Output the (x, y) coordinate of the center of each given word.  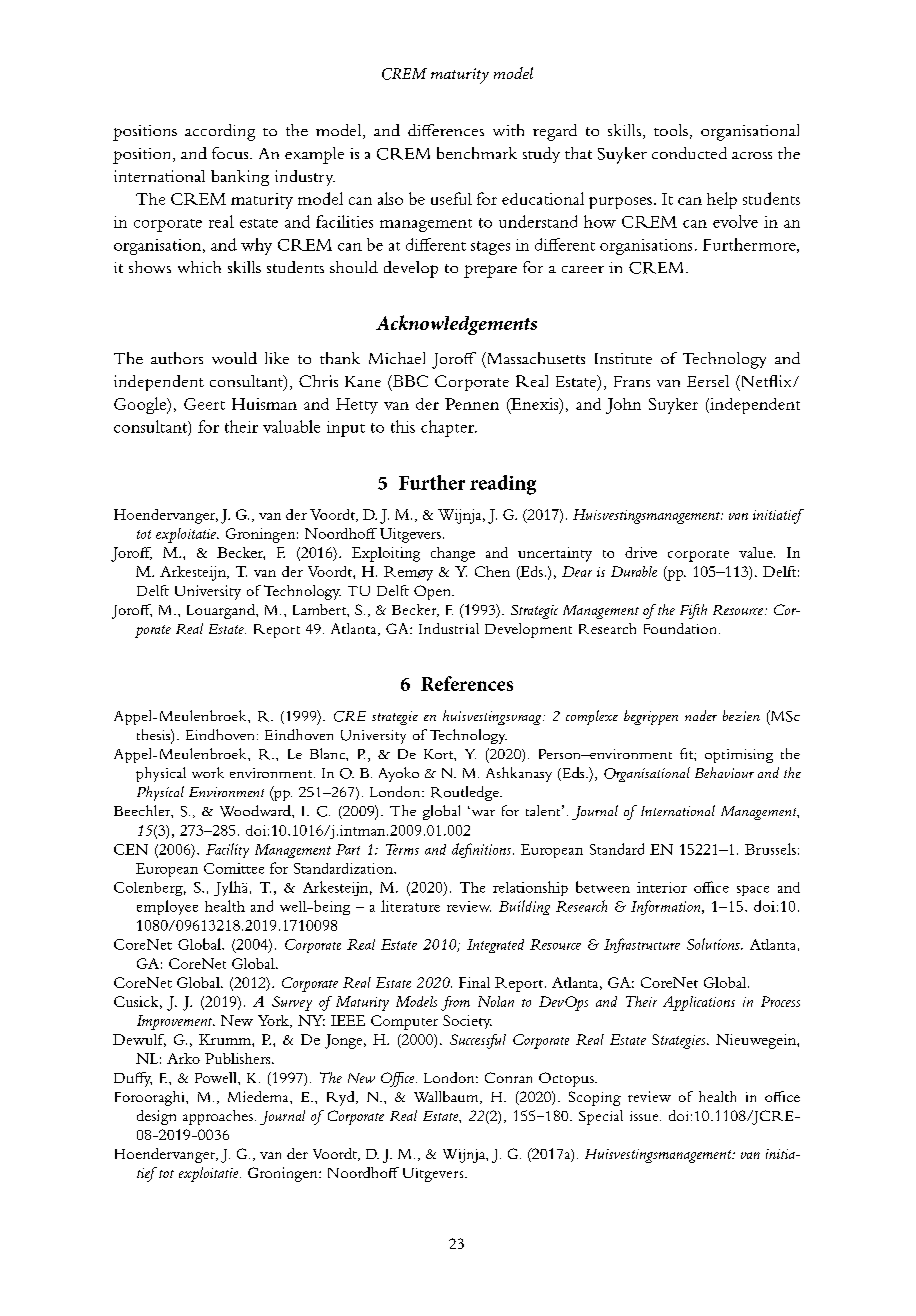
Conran (508, 1077)
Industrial (449, 628)
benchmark (477, 153)
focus (231, 153)
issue (645, 1116)
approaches (218, 1117)
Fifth (693, 611)
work (208, 772)
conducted (689, 153)
